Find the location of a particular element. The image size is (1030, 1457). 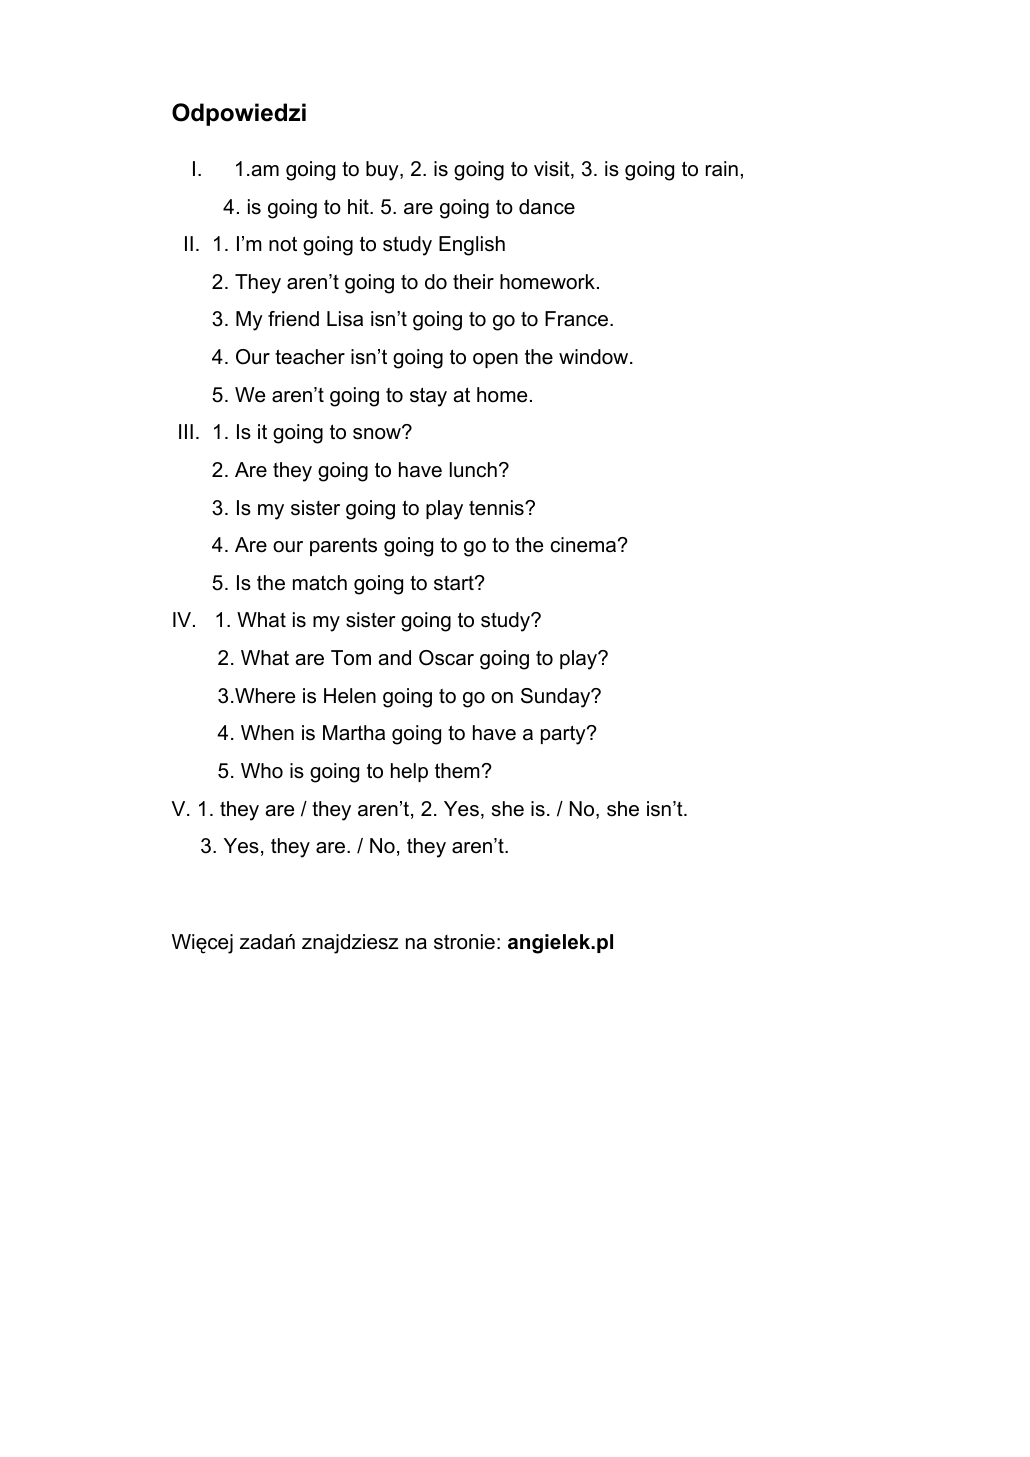

them is located at coordinates (457, 771).
